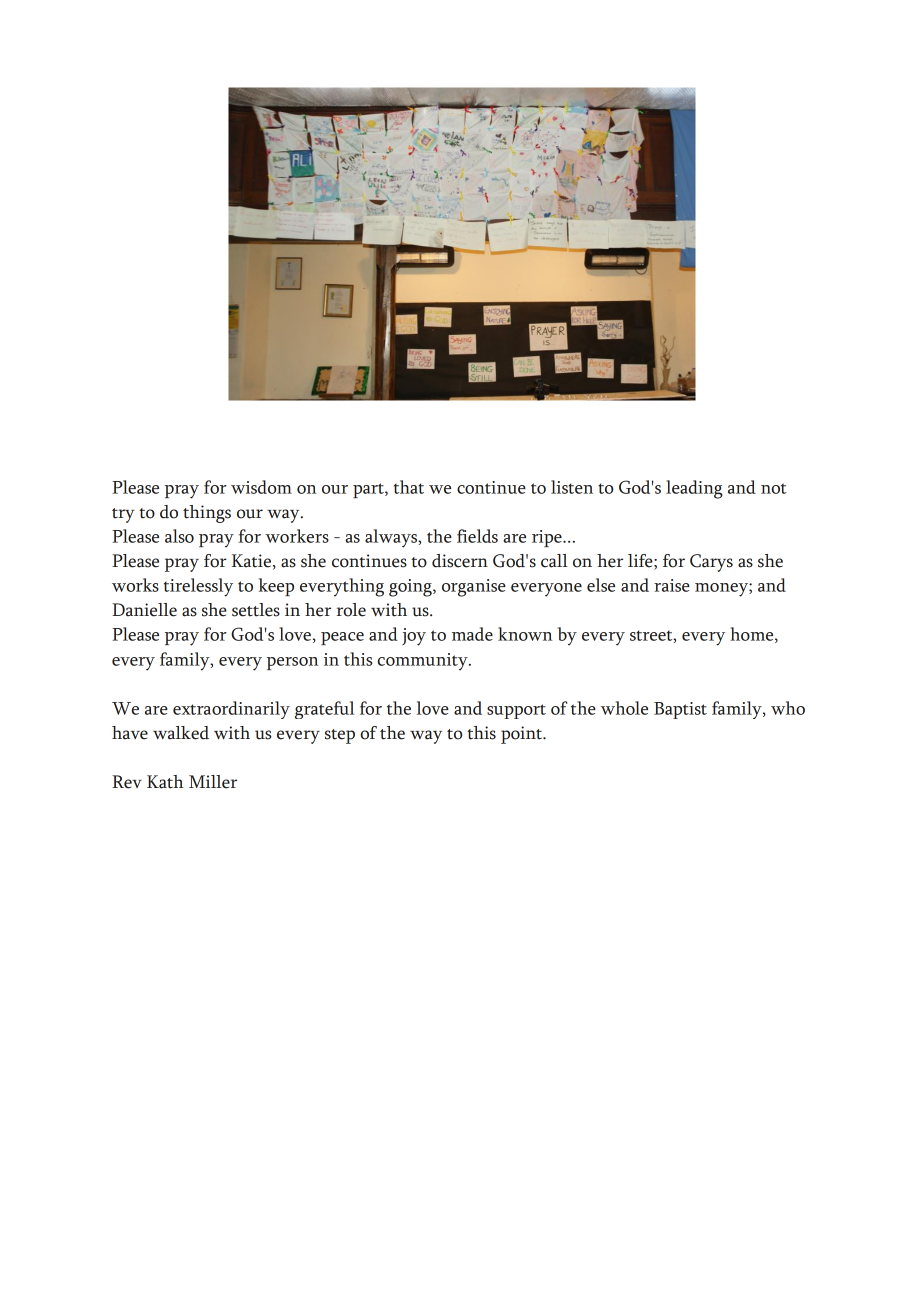 This screenshot has width=924, height=1308. I want to click on wisdom, so click(261, 487).
